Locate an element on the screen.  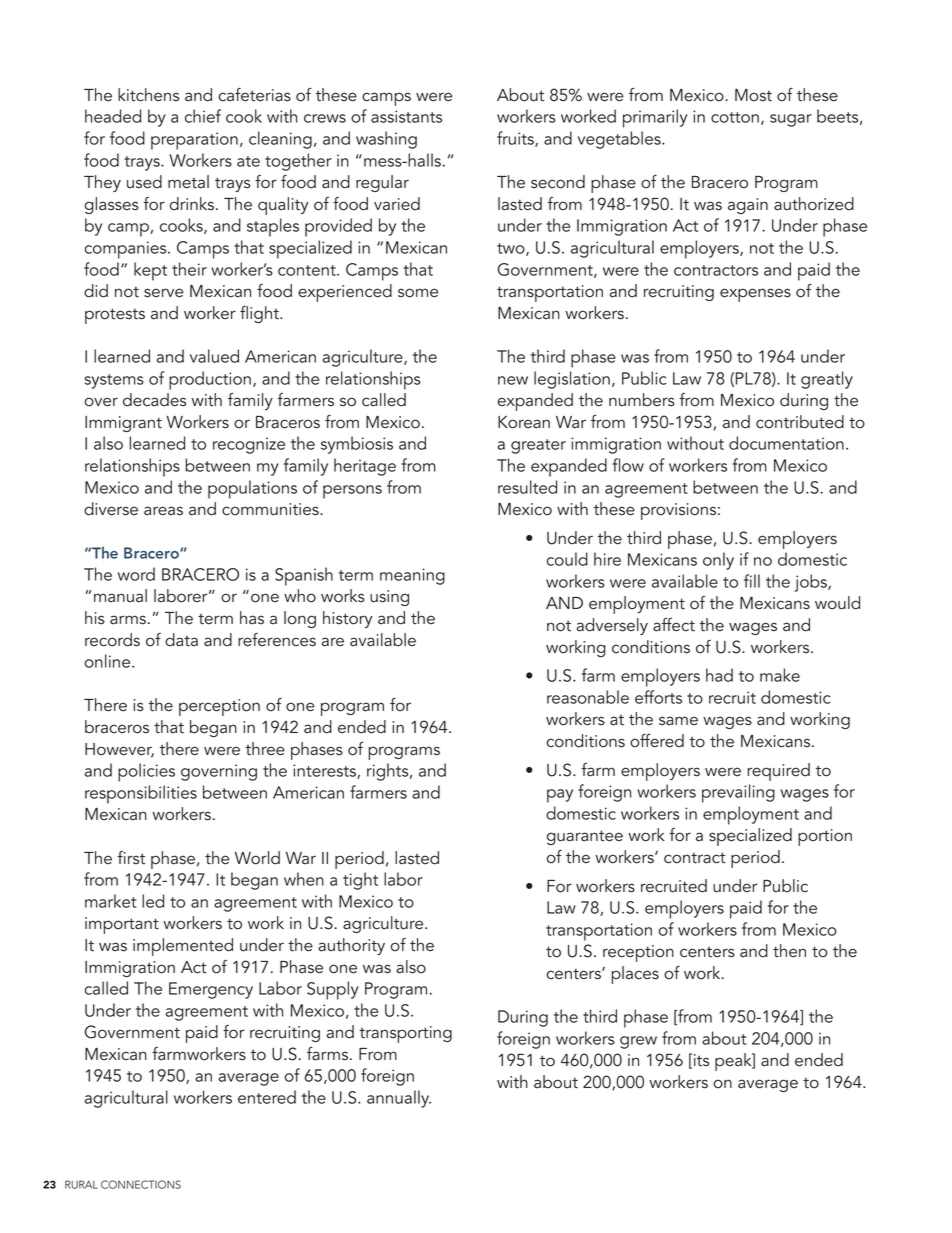
grew is located at coordinates (638, 1042).
